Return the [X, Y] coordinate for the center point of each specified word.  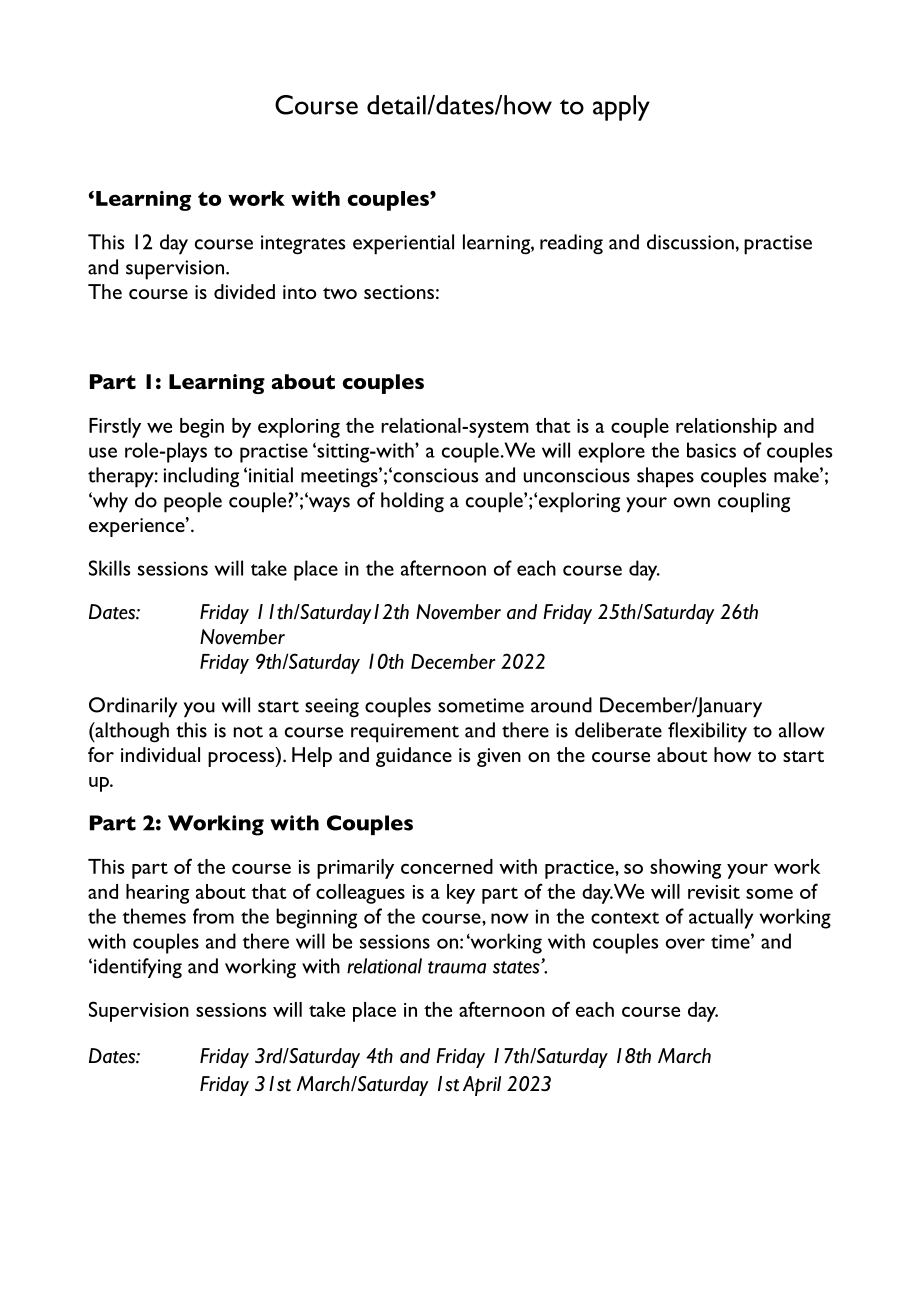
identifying [138, 968]
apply [621, 108]
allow [802, 730]
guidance [414, 757]
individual [160, 754]
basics [711, 450]
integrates [303, 245]
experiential [403, 244]
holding [412, 502]
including [201, 477]
